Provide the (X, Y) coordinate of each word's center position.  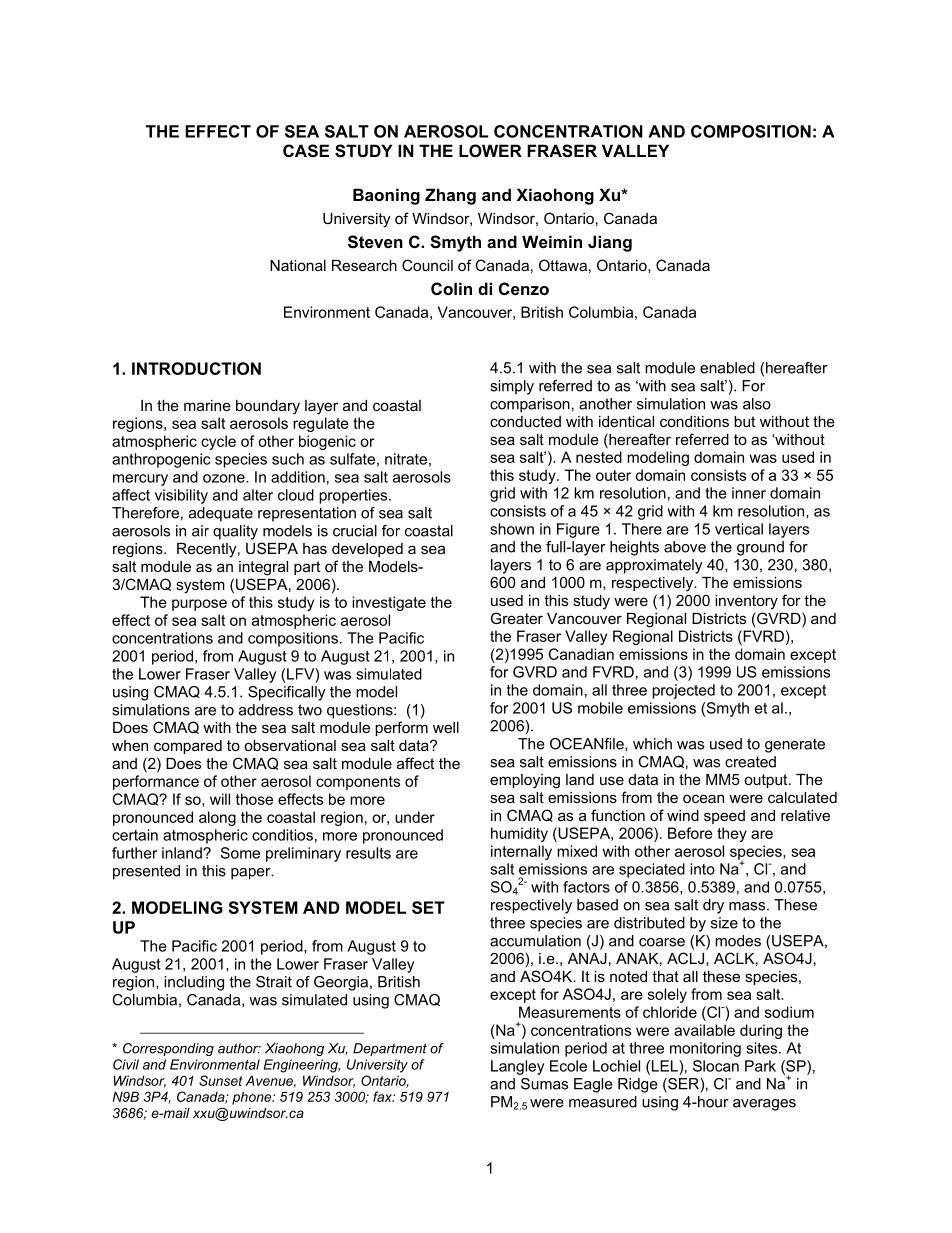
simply (512, 387)
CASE (306, 151)
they (732, 834)
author (239, 1048)
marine (207, 405)
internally (521, 852)
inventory (746, 602)
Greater (517, 618)
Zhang (450, 196)
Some (240, 853)
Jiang (610, 243)
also (757, 404)
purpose (199, 605)
